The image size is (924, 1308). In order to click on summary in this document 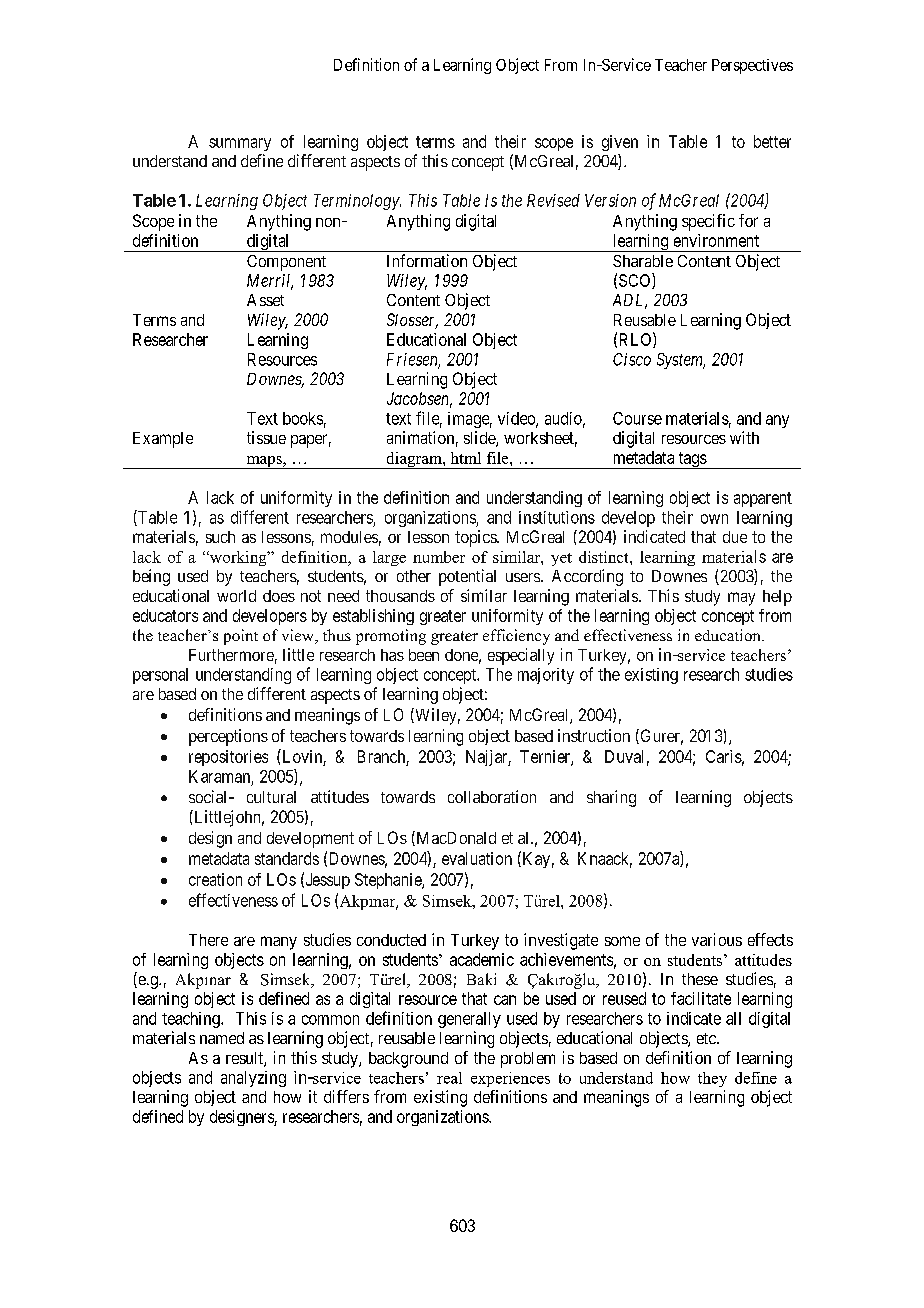, I will do `click(240, 144)`.
